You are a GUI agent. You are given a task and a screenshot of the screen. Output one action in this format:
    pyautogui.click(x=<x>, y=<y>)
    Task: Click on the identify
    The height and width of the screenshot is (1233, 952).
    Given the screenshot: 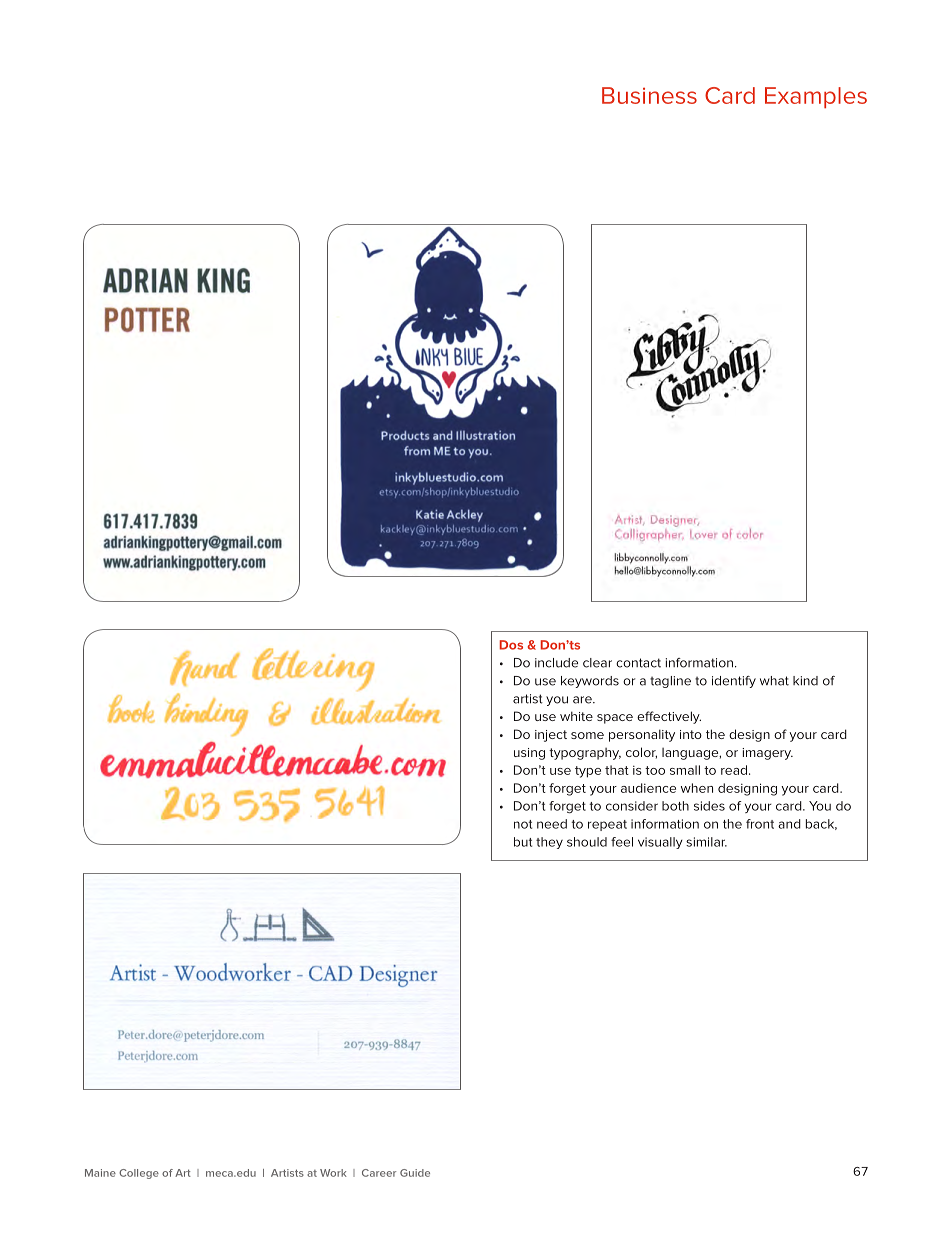 What is the action you would take?
    pyautogui.click(x=734, y=682)
